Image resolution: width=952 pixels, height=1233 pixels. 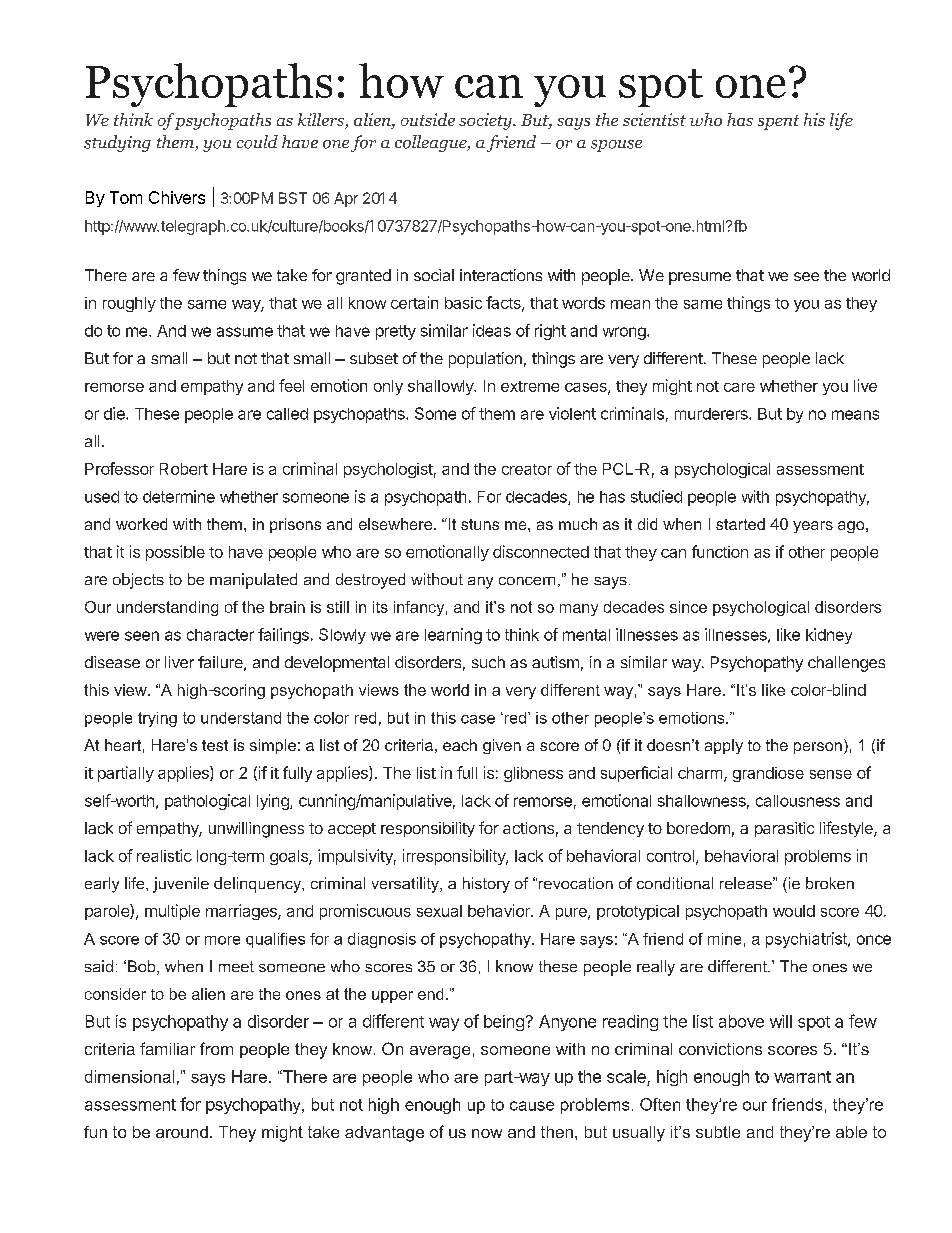 What do you see at coordinates (778, 122) in the screenshot?
I see `spent` at bounding box center [778, 122].
